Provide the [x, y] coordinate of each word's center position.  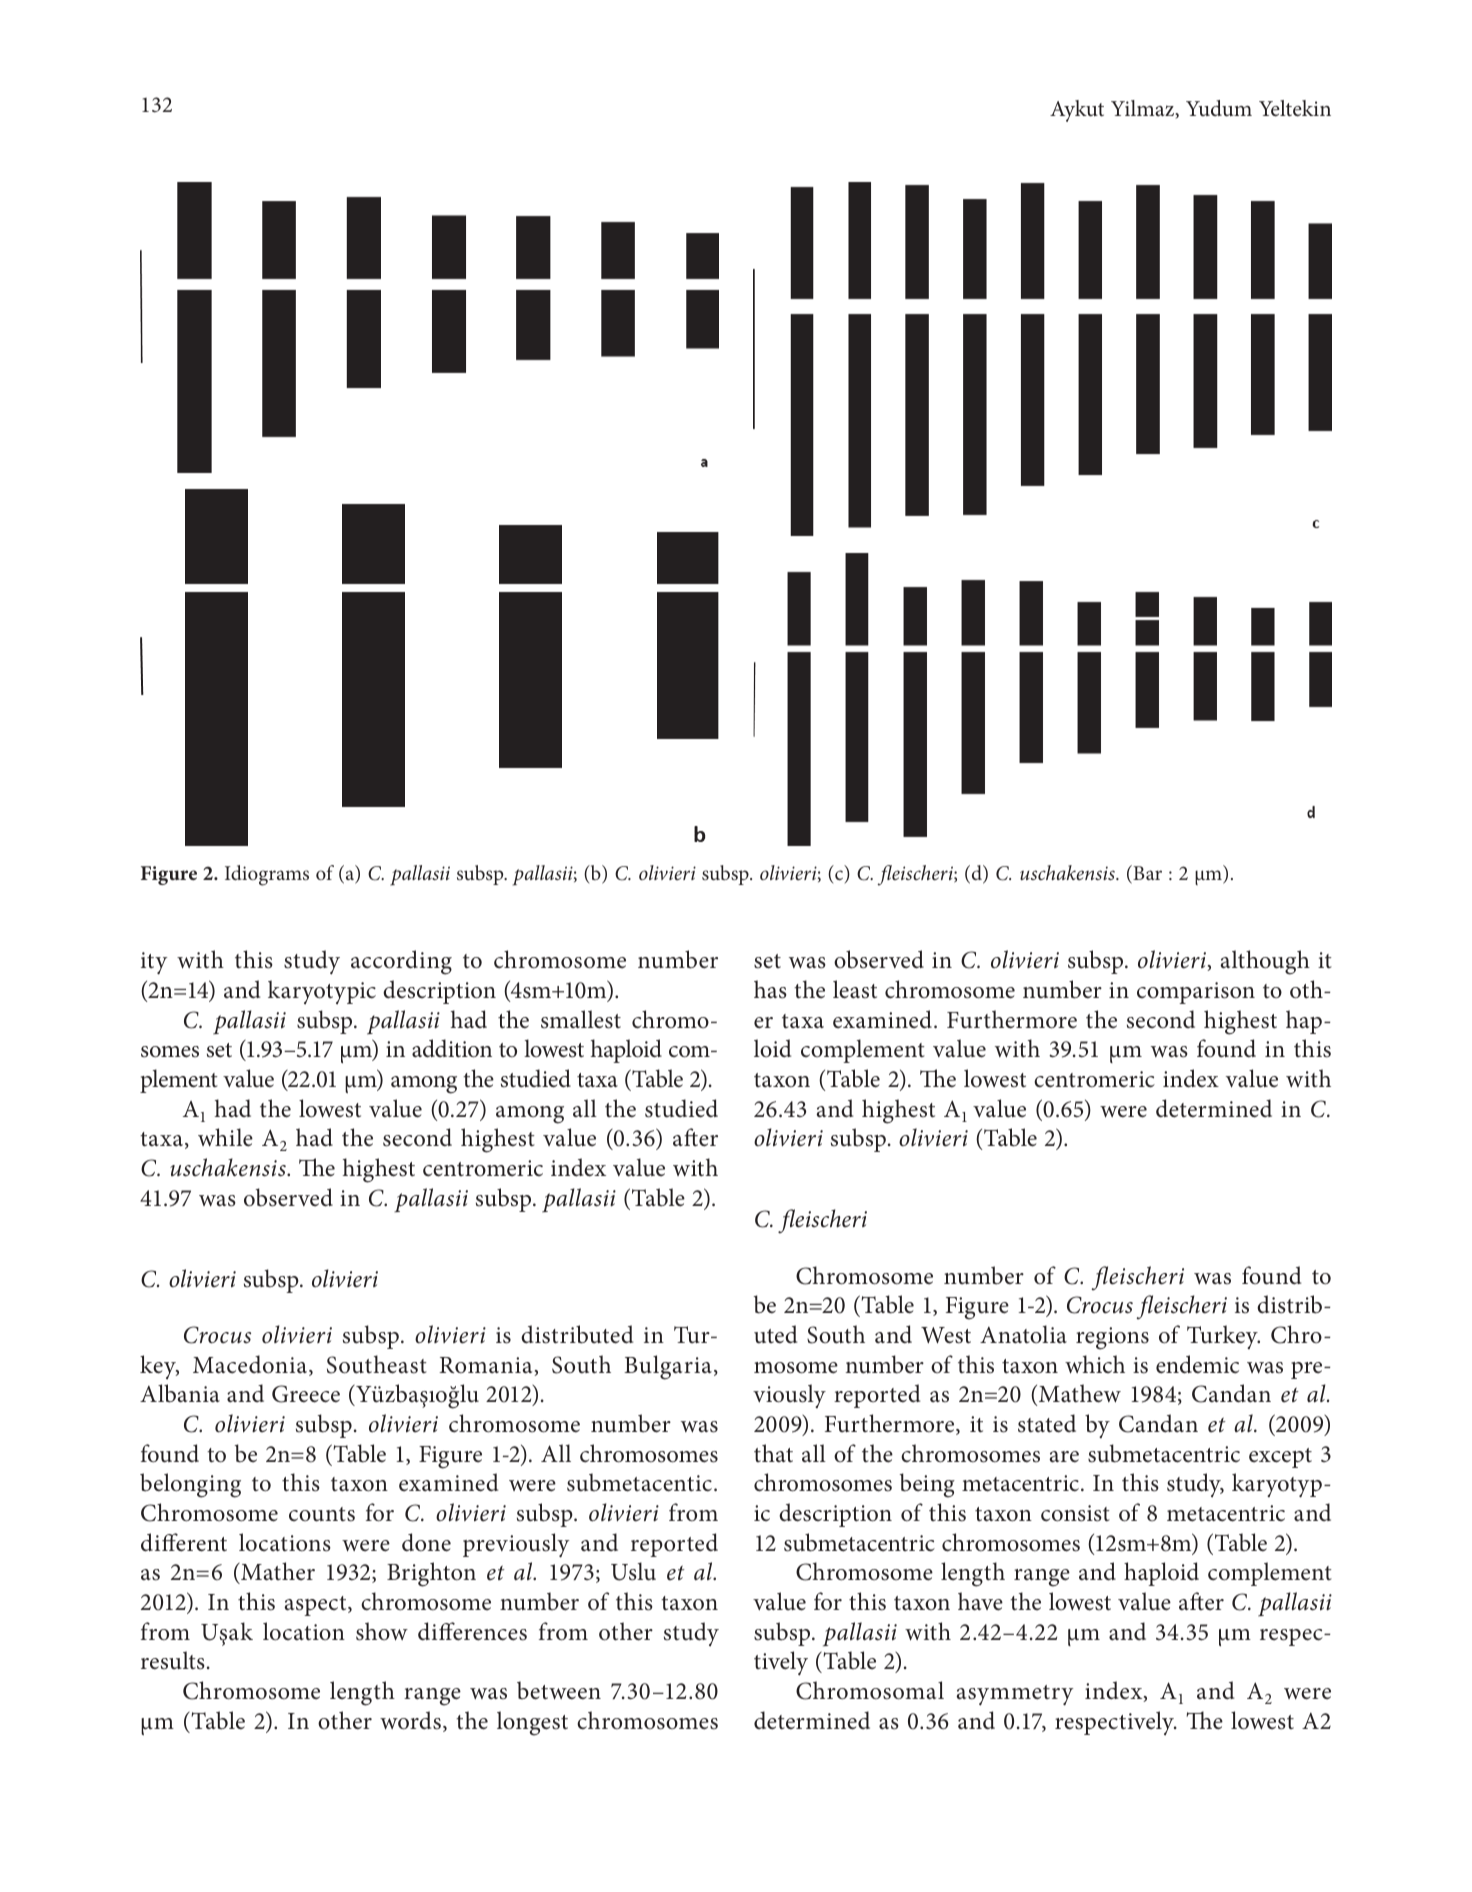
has [770, 989]
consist [1075, 1513]
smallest [581, 1019]
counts [322, 1514]
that [773, 1453]
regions [1112, 1338]
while [225, 1137]
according [401, 962]
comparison [1196, 993]
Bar [1146, 874]
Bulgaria [668, 1367]
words [410, 1720]
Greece [306, 1394]
